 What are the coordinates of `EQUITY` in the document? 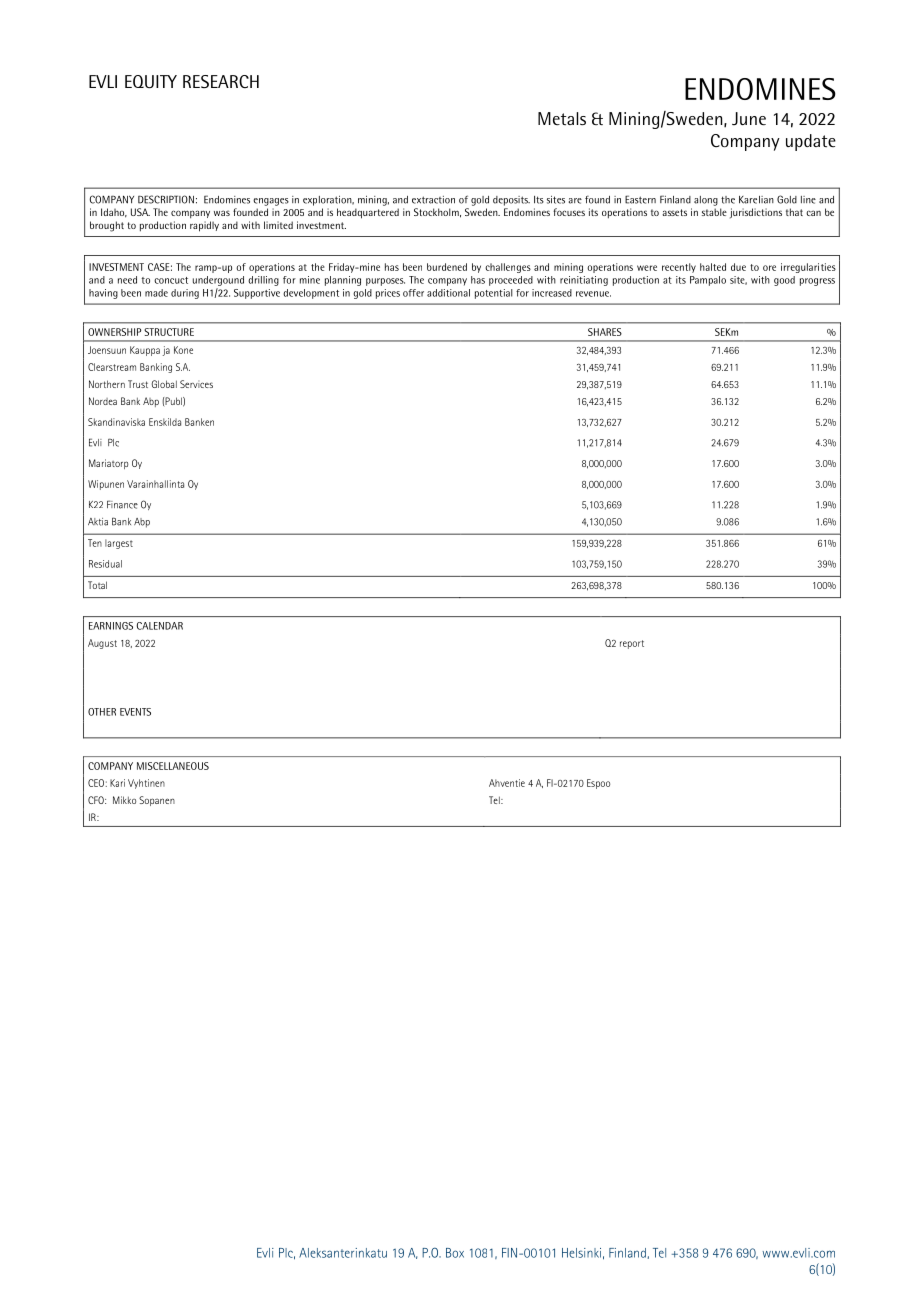 It's located at (151, 81).
